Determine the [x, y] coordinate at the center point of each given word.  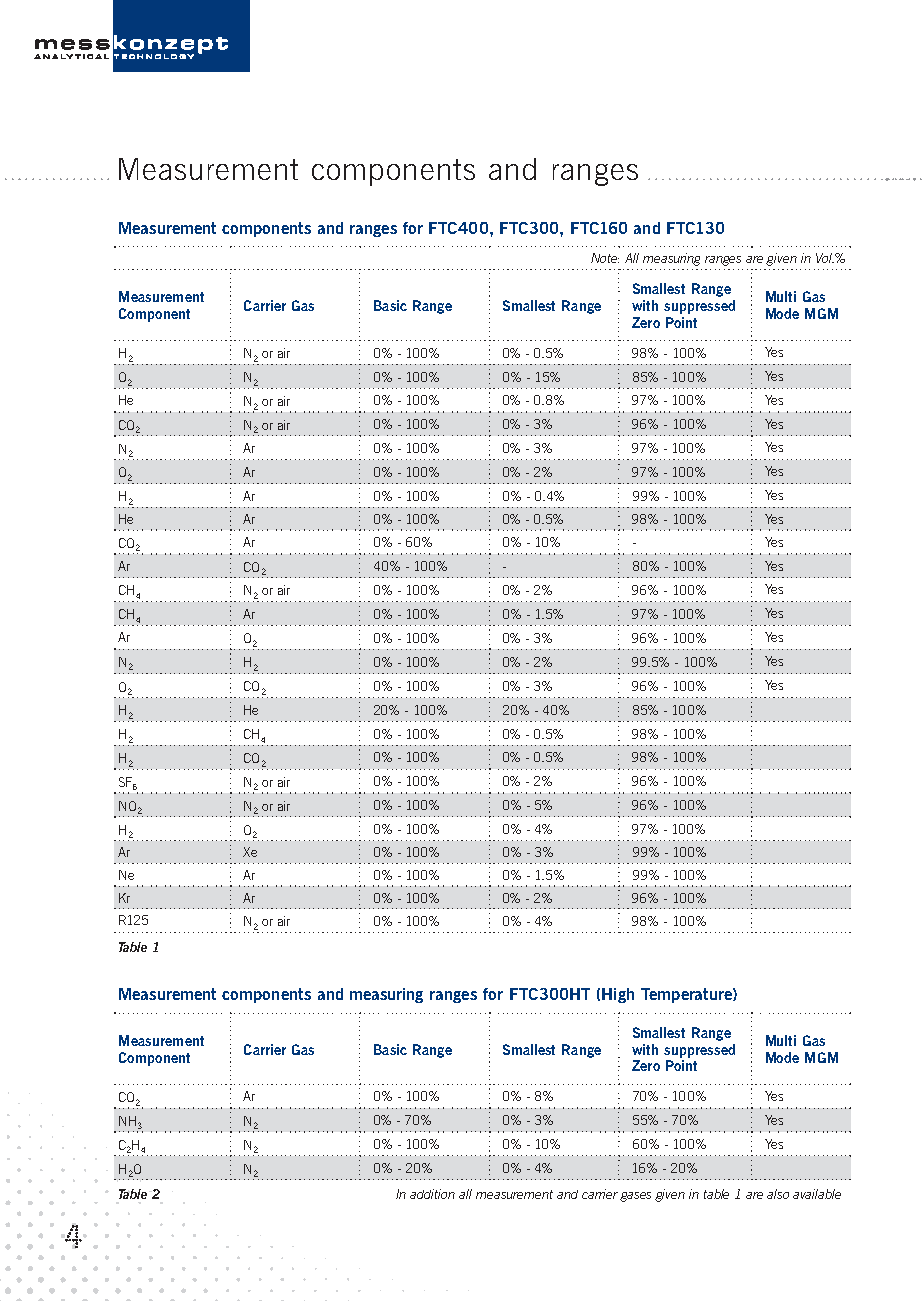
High [618, 995]
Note [605, 258]
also [778, 1194]
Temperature [687, 995]
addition [432, 1194]
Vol [825, 258]
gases [635, 1197]
